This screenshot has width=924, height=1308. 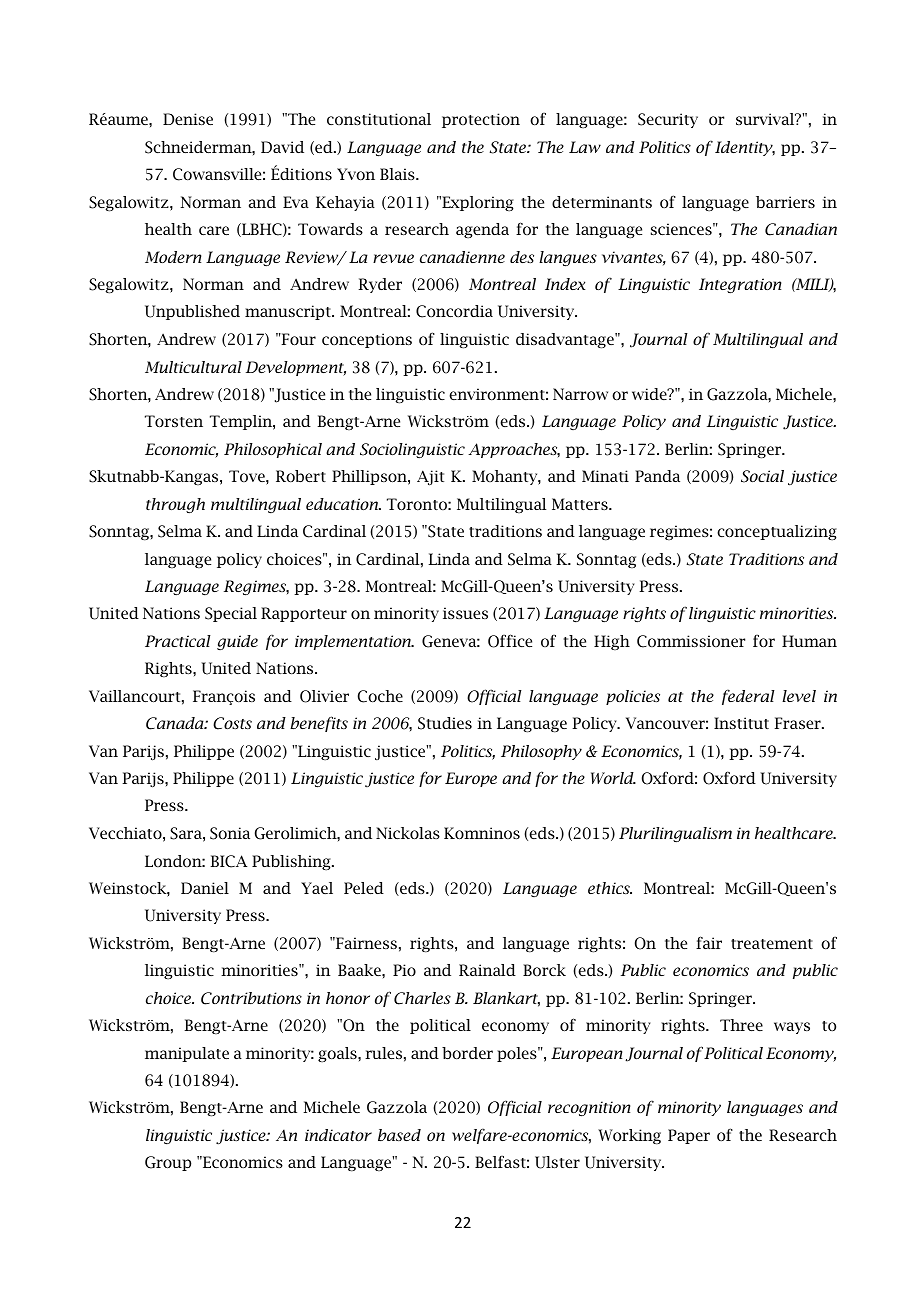 I want to click on guide, so click(x=237, y=642).
